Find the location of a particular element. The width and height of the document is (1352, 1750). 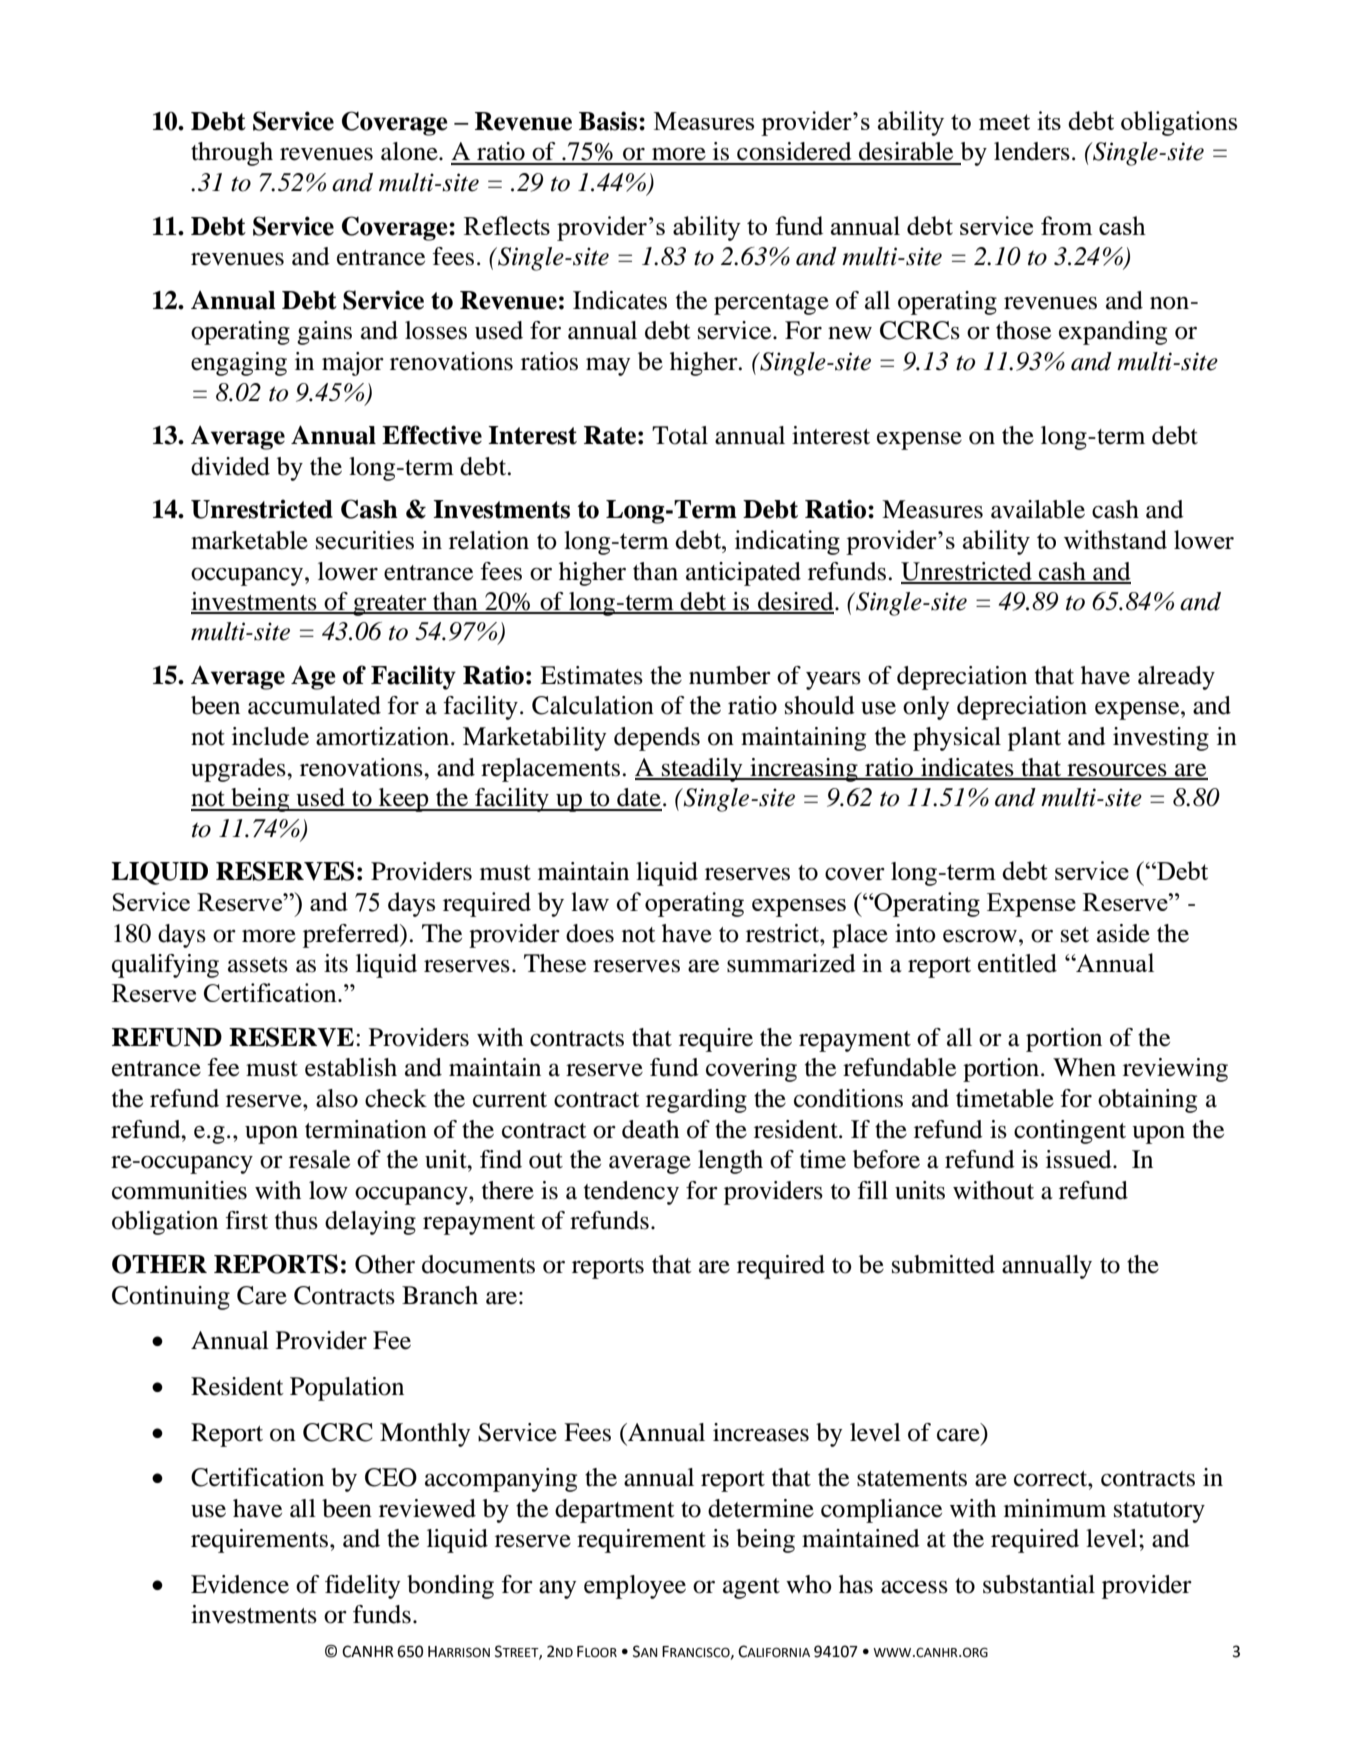

through is located at coordinates (232, 154).
